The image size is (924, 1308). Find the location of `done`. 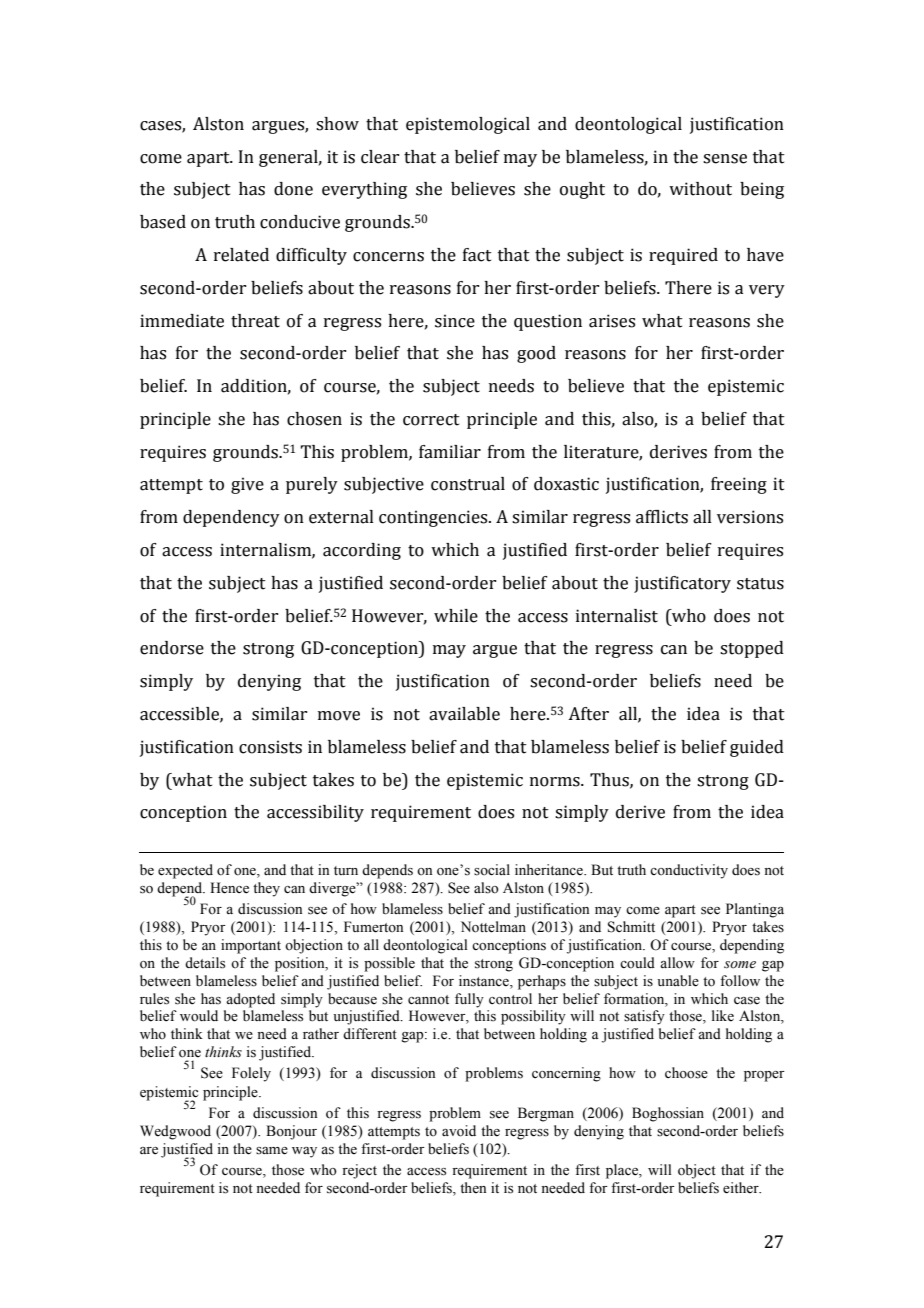

done is located at coordinates (293, 189).
